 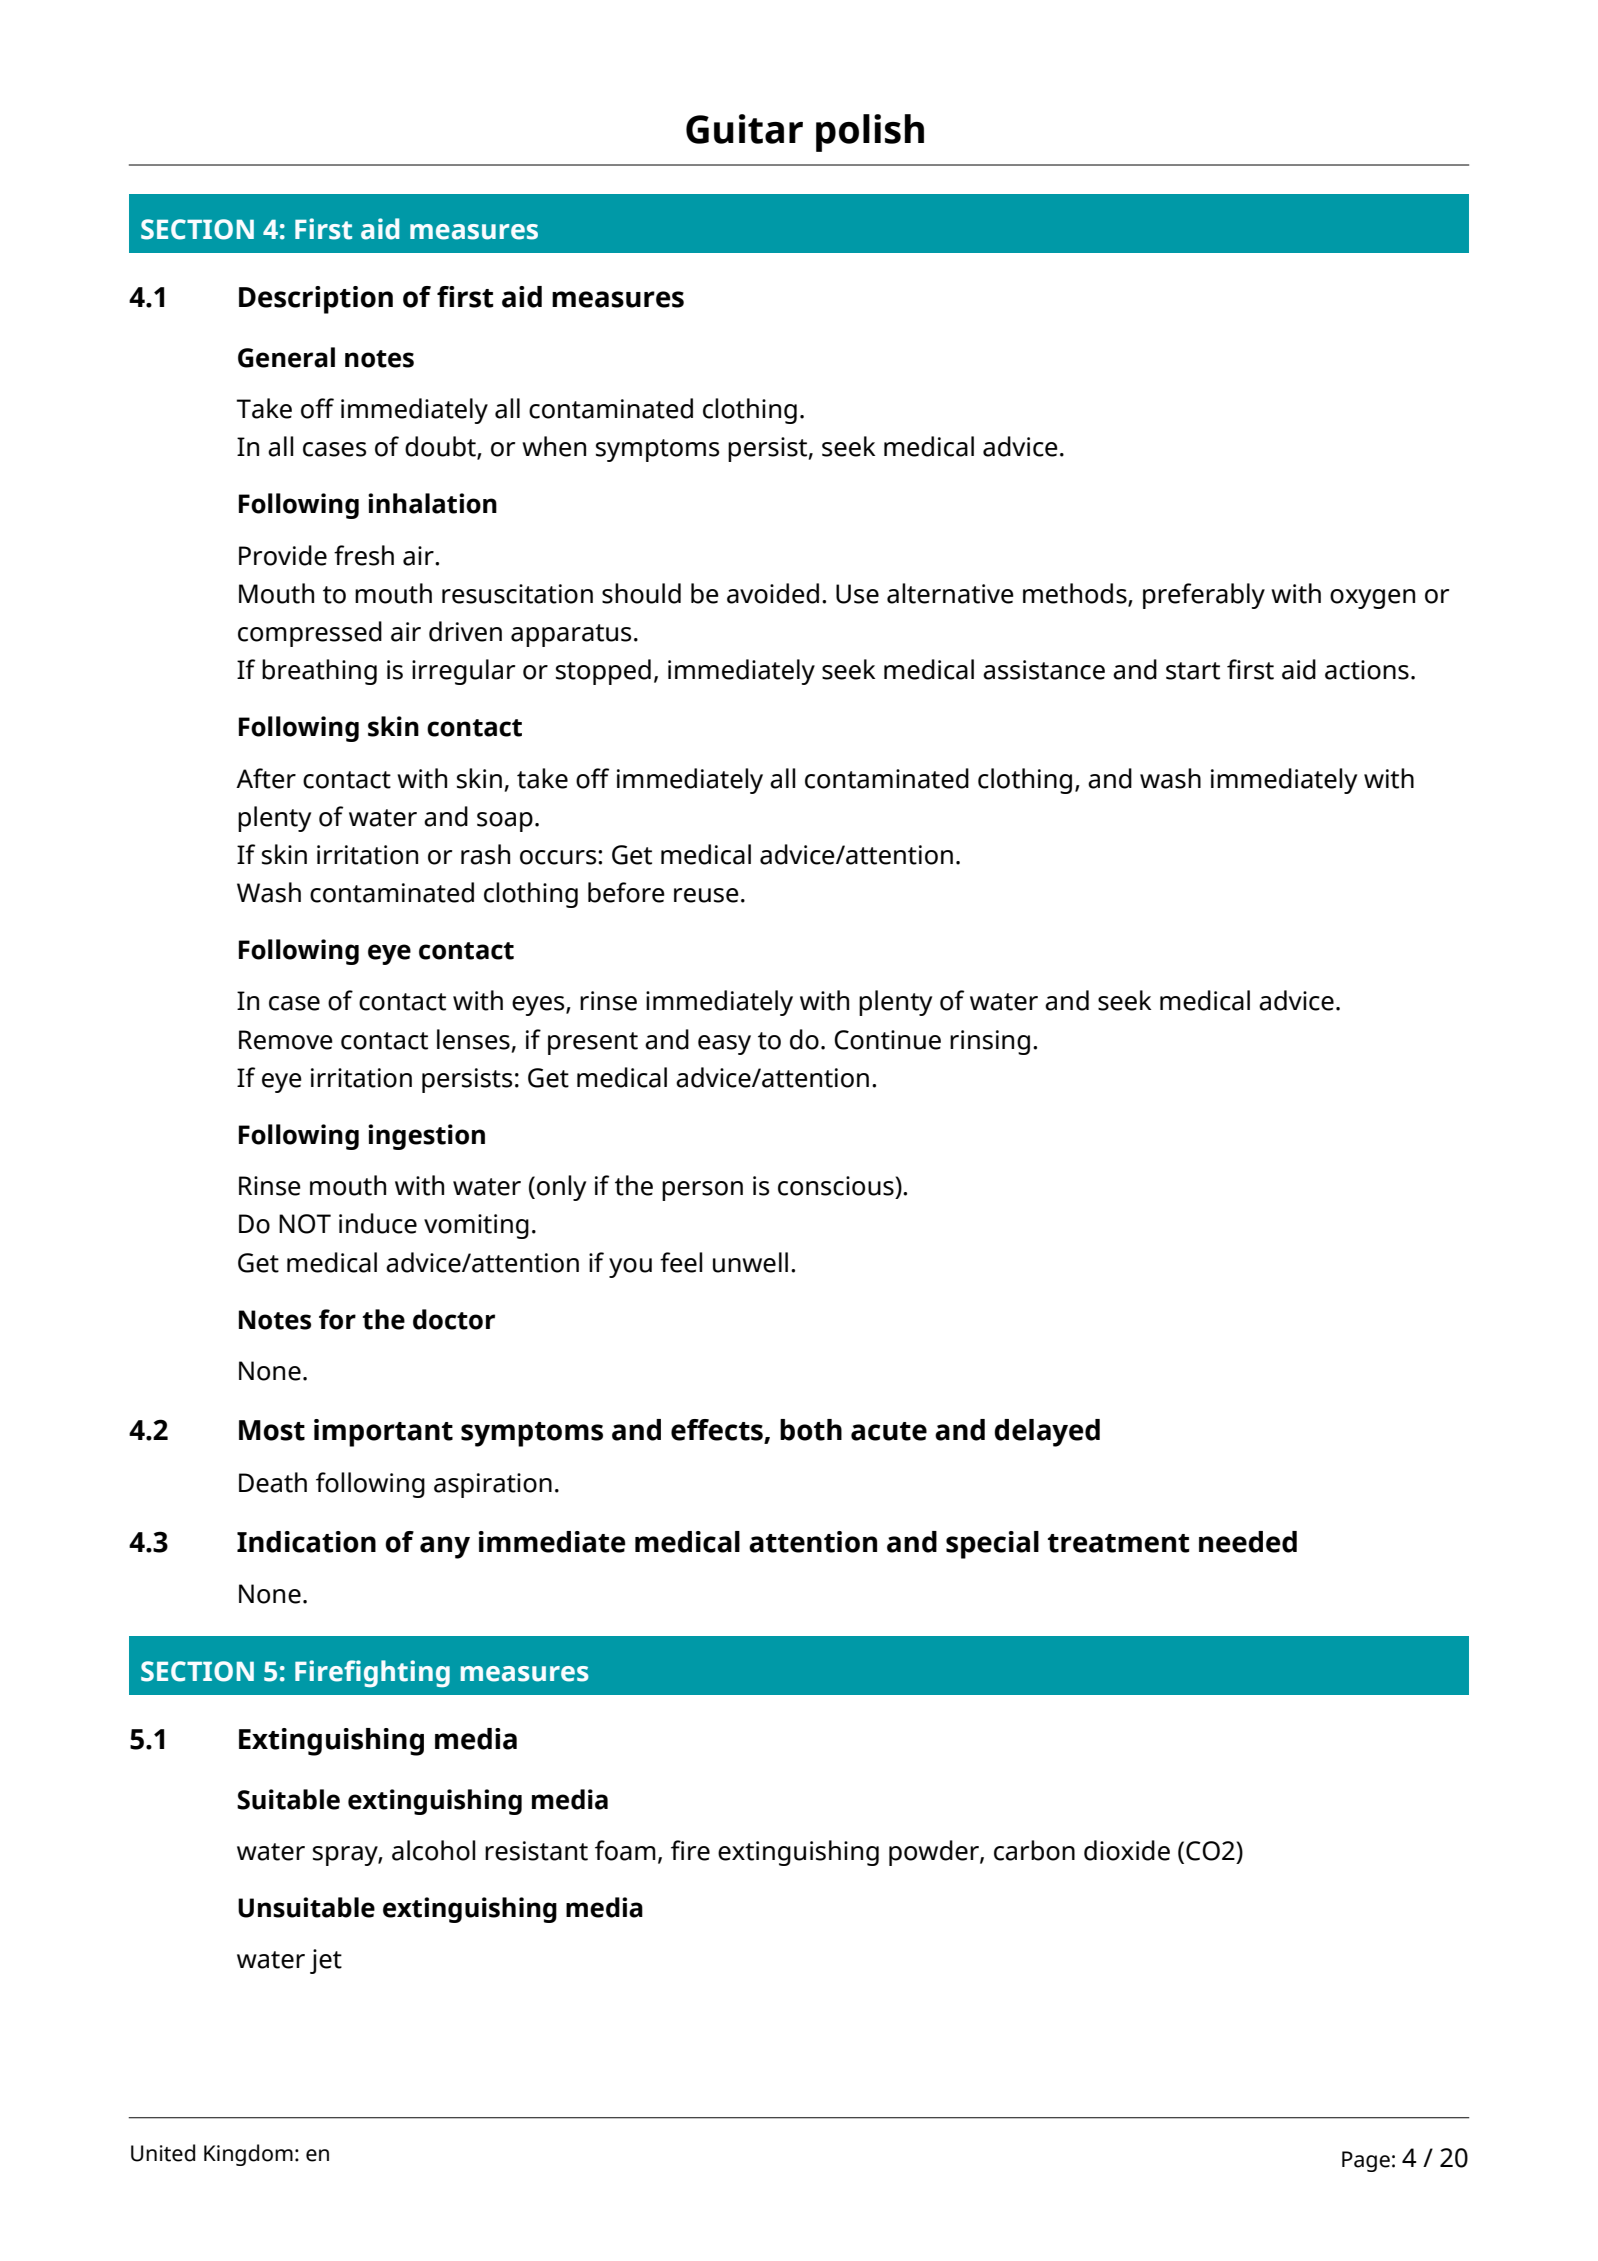 What do you see at coordinates (163, 2153) in the screenshot?
I see `United` at bounding box center [163, 2153].
